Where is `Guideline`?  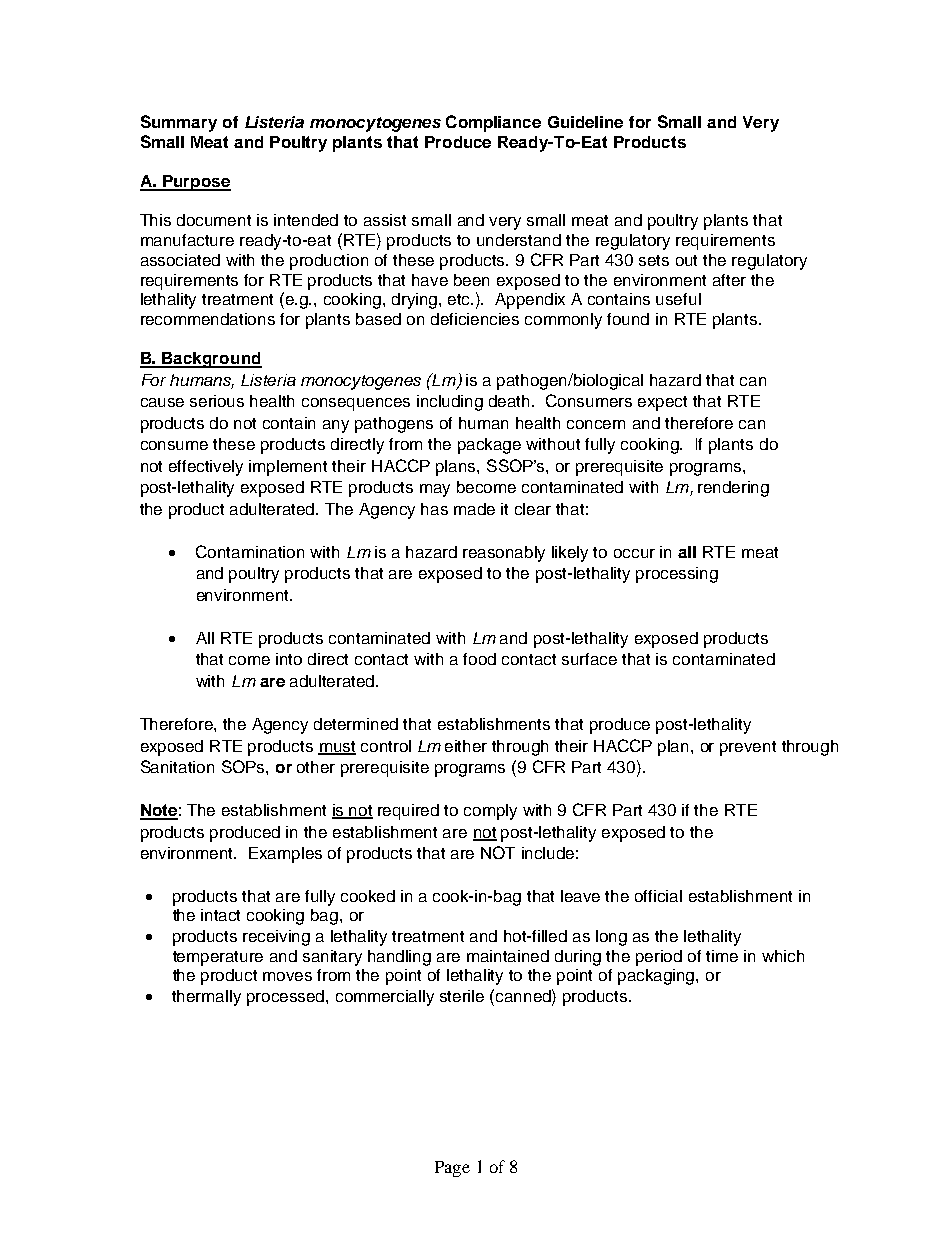
Guideline is located at coordinates (585, 122).
